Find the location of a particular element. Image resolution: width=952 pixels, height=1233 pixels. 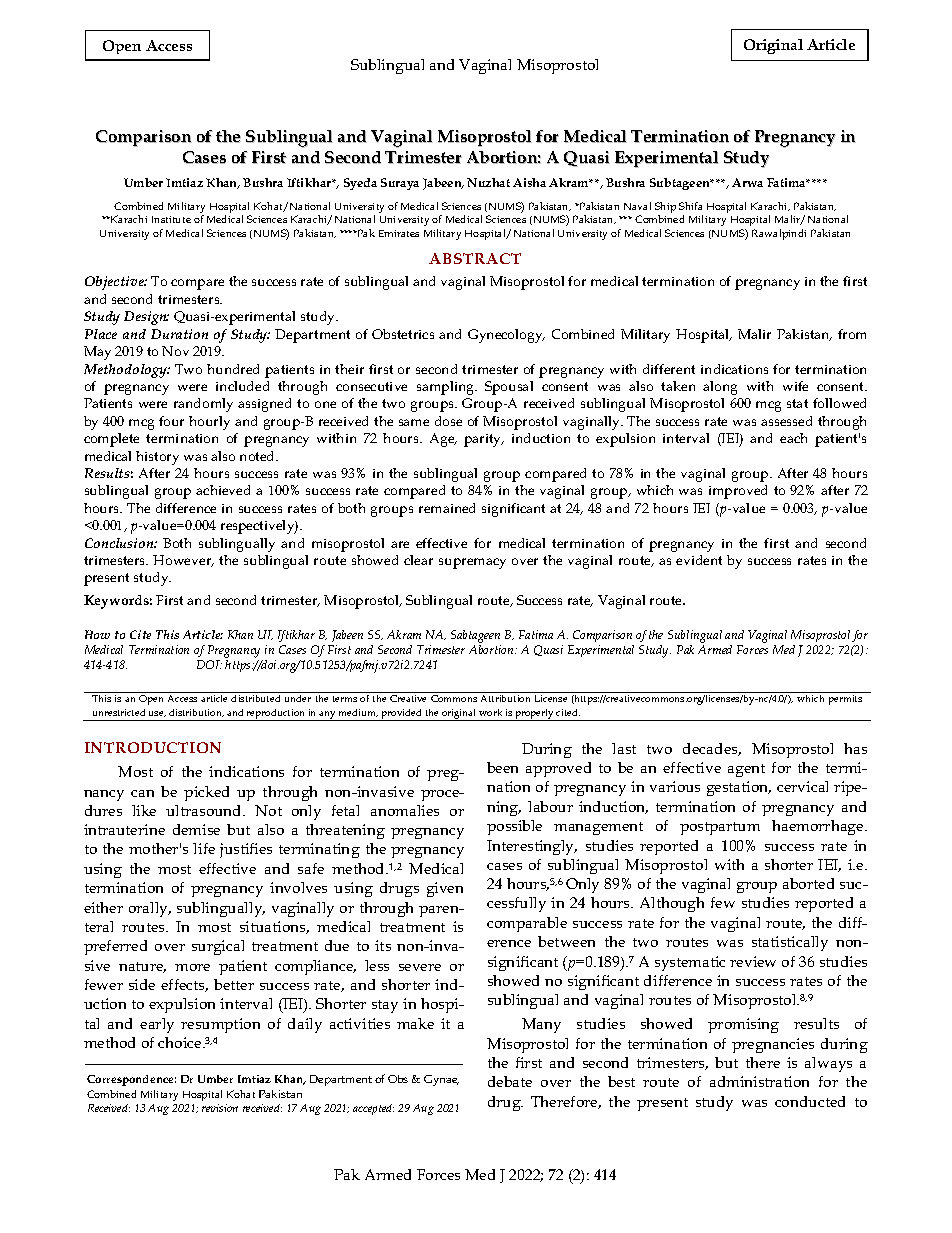

debate is located at coordinates (510, 1081).
